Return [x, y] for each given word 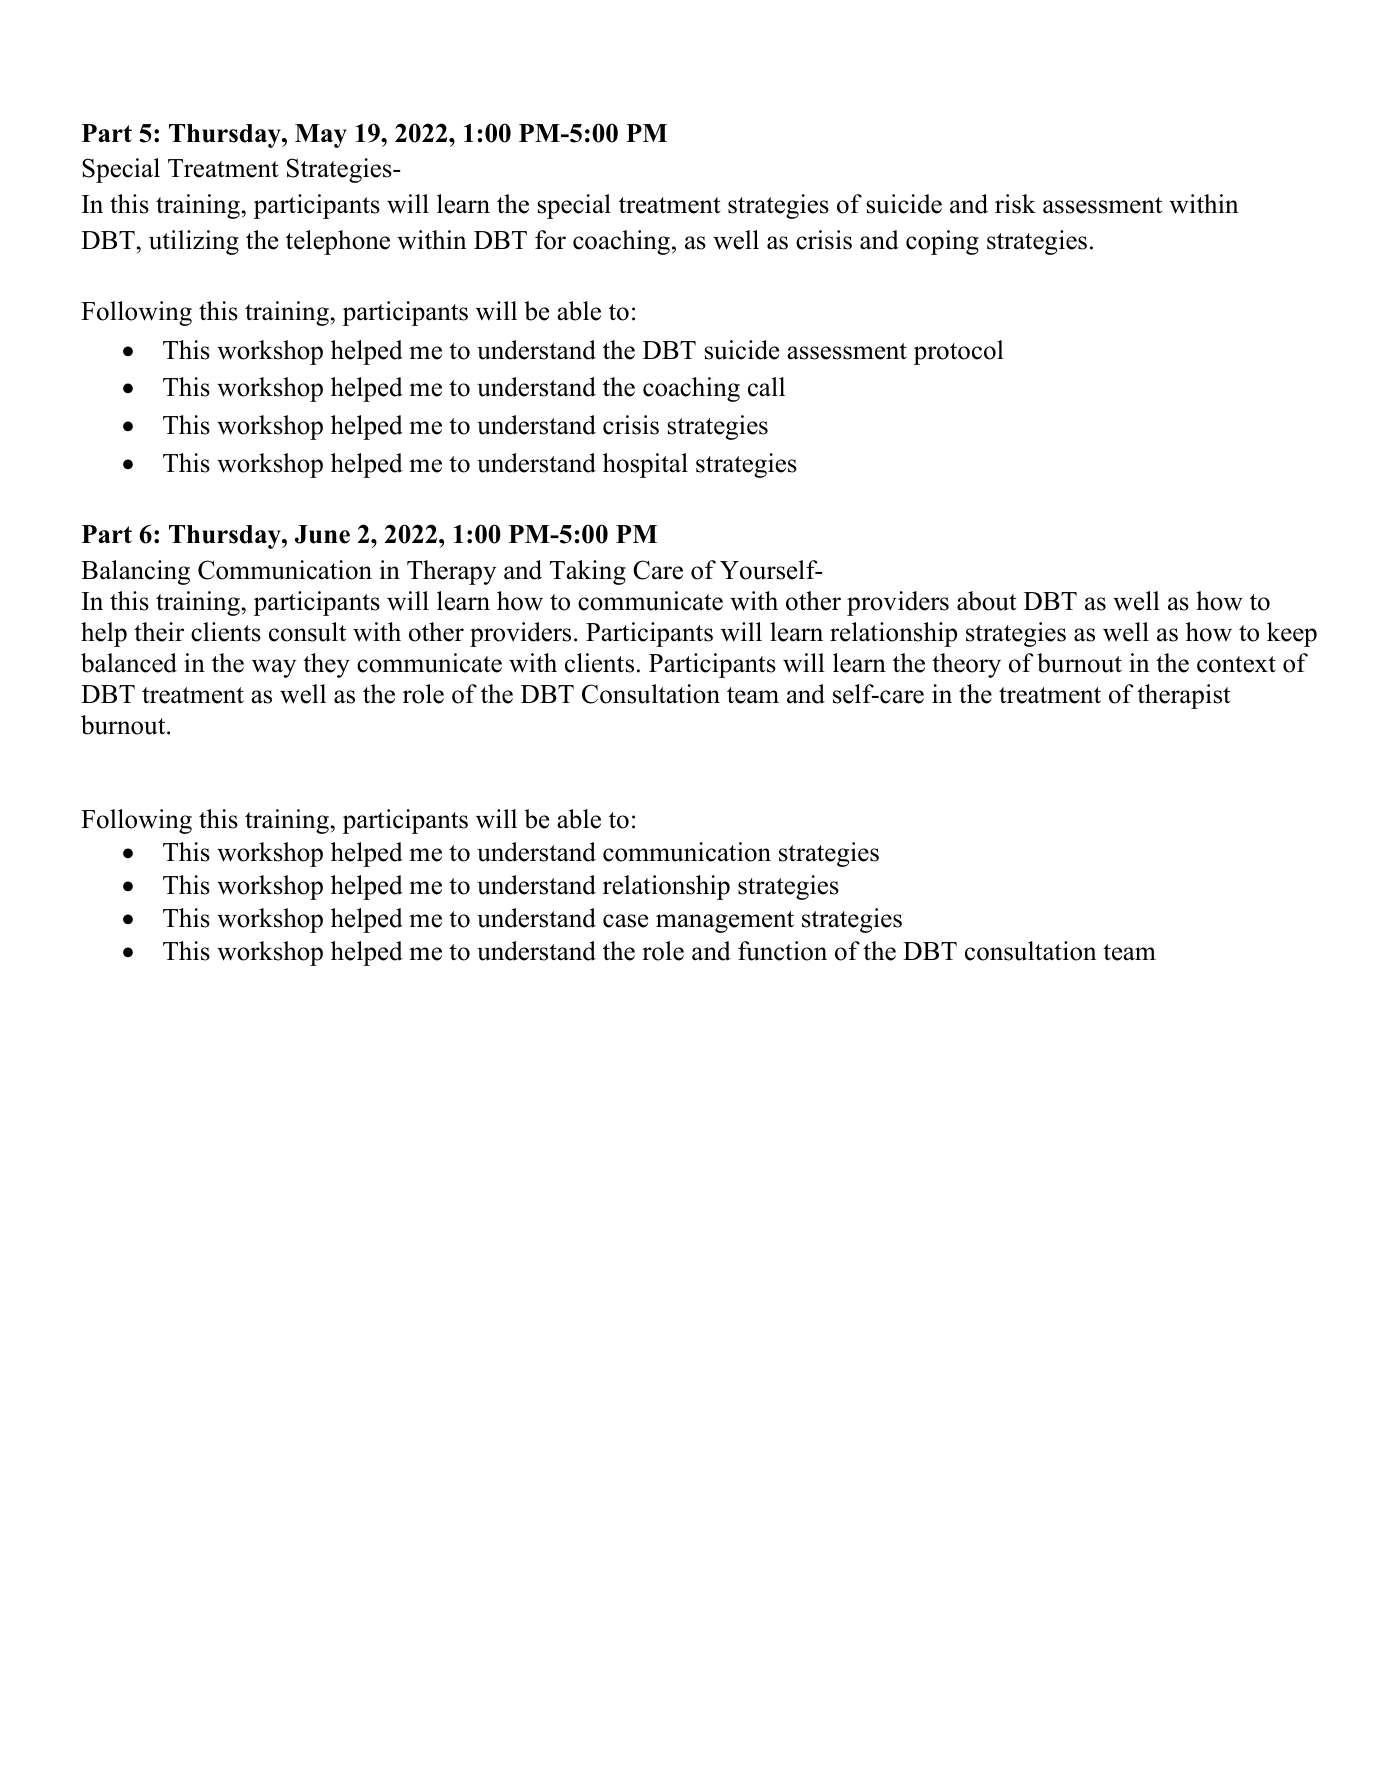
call [766, 387]
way [274, 668]
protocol [959, 352]
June [322, 534]
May [321, 136]
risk [1015, 204]
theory [966, 665]
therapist [1183, 696]
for [550, 240]
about [986, 601]
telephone [338, 242]
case [625, 921]
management [725, 922]
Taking [588, 572]
